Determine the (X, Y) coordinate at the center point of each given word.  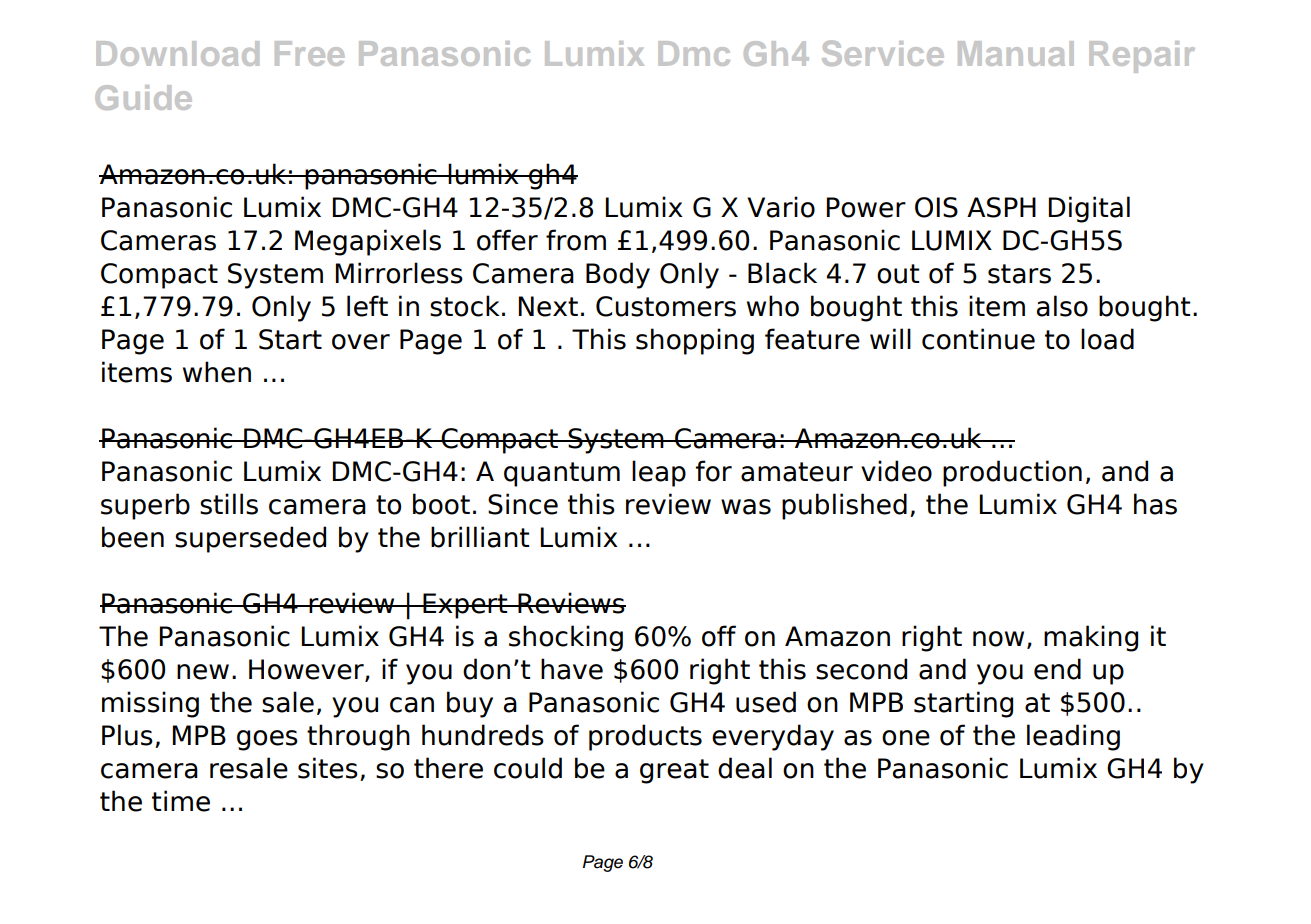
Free (309, 53)
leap (659, 473)
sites (328, 768)
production (1012, 473)
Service (883, 53)
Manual (1016, 53)
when (217, 372)
